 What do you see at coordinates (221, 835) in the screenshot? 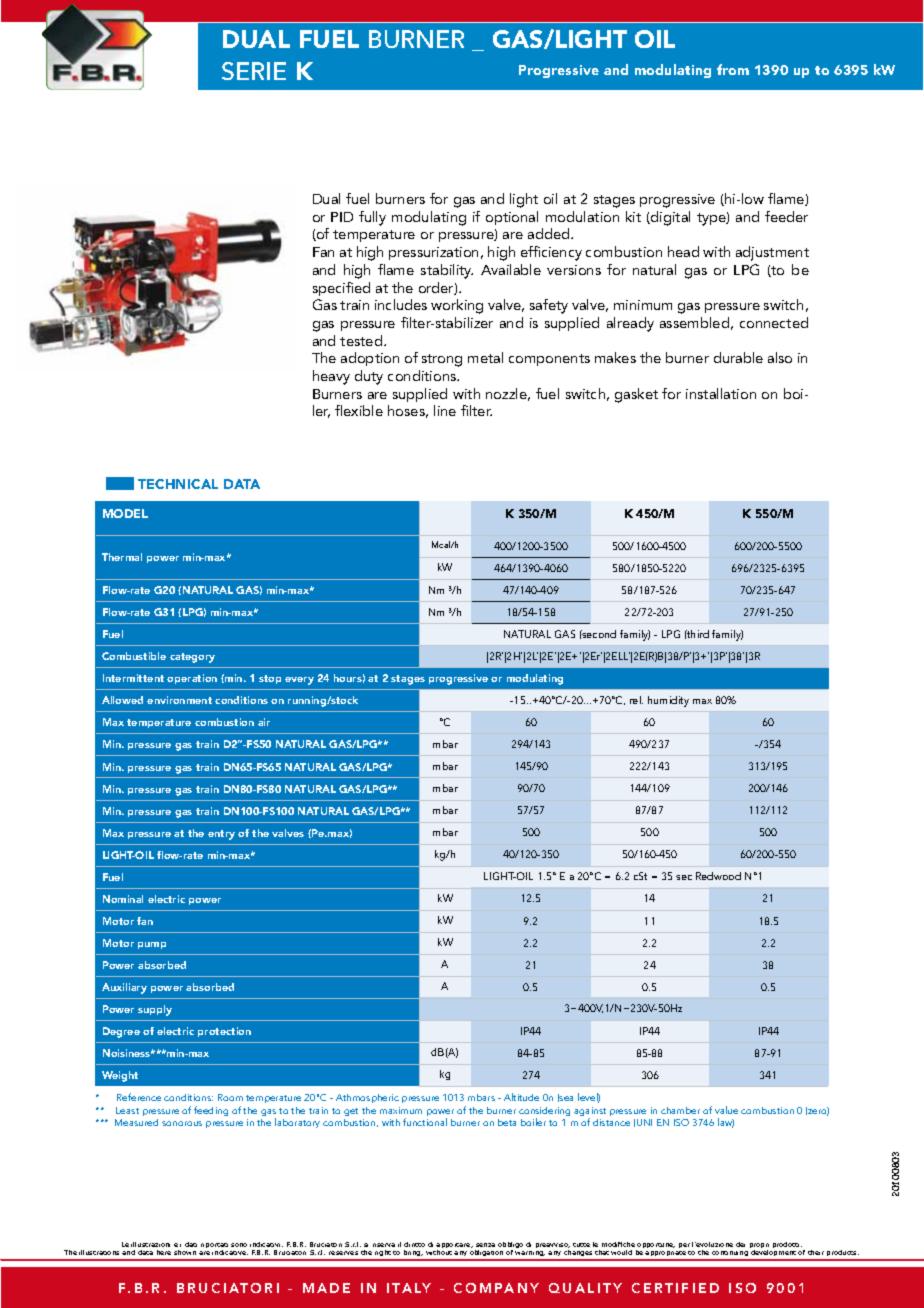
I see `entry` at bounding box center [221, 835].
